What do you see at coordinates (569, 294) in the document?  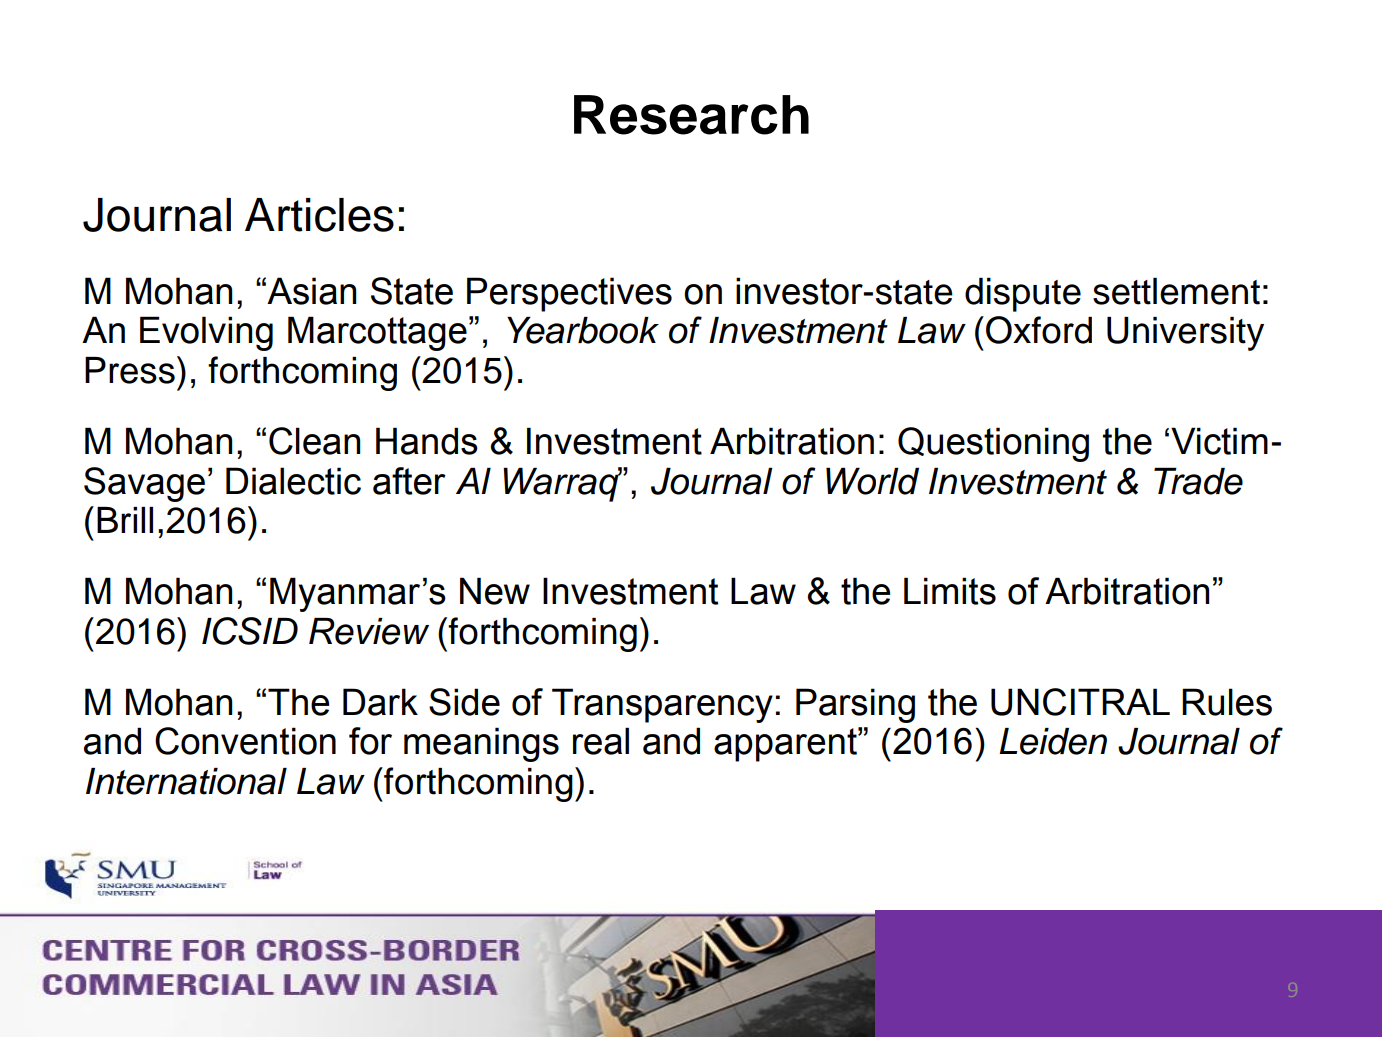 I see `Perspectives` at bounding box center [569, 294].
